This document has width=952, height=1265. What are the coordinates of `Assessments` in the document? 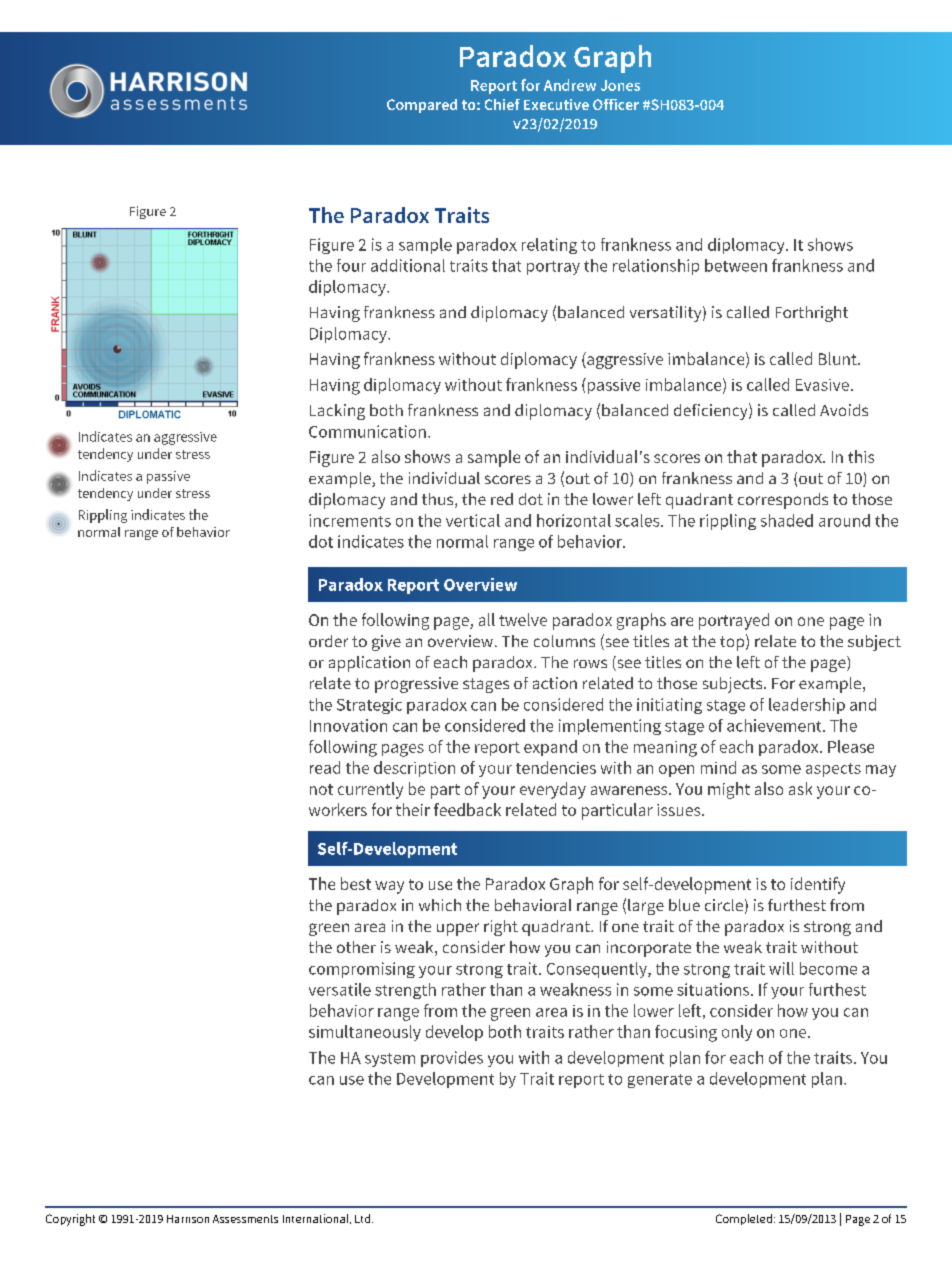 It's located at (245, 1219).
